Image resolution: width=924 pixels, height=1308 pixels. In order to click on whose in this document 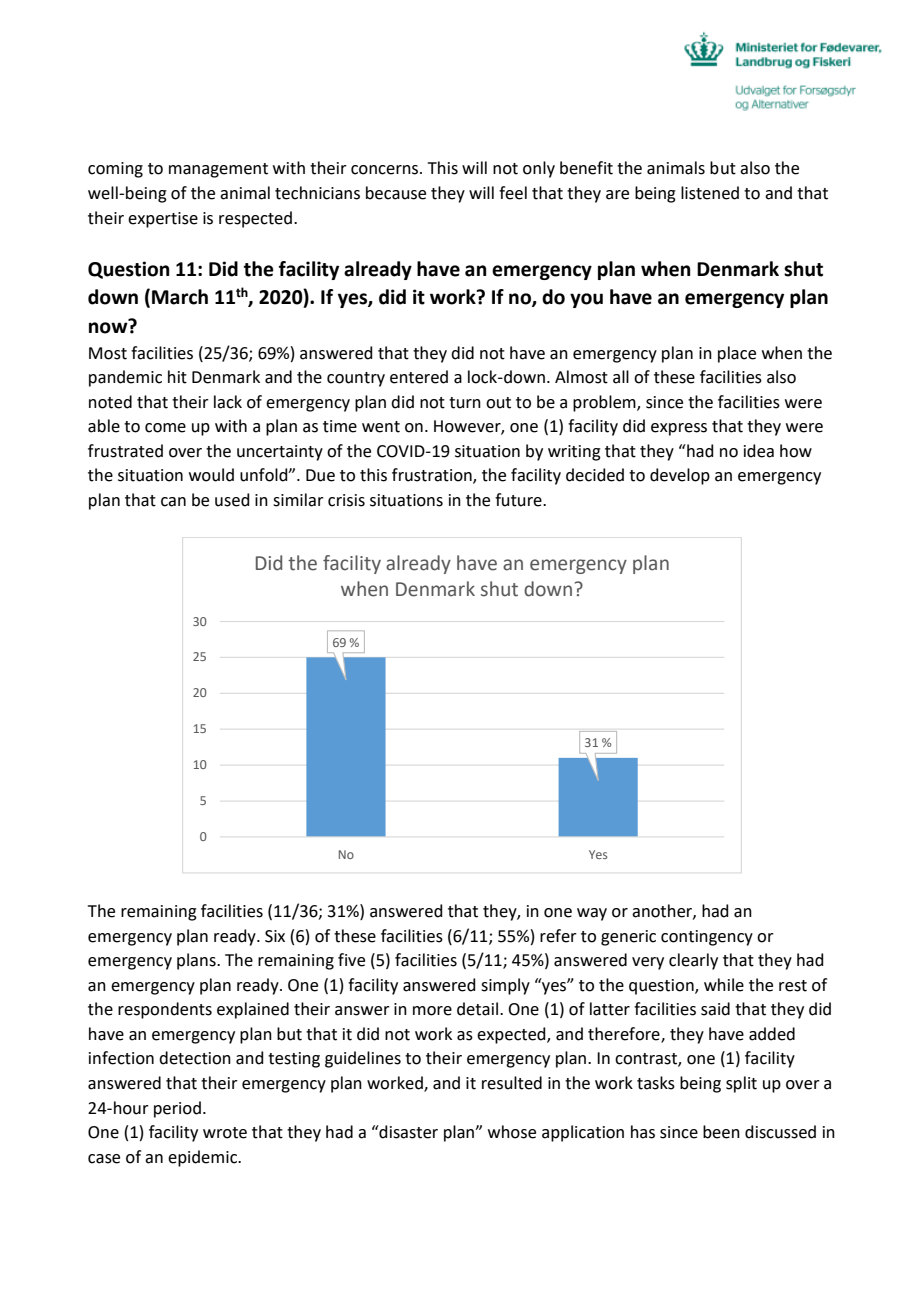, I will do `click(512, 1132)`.
